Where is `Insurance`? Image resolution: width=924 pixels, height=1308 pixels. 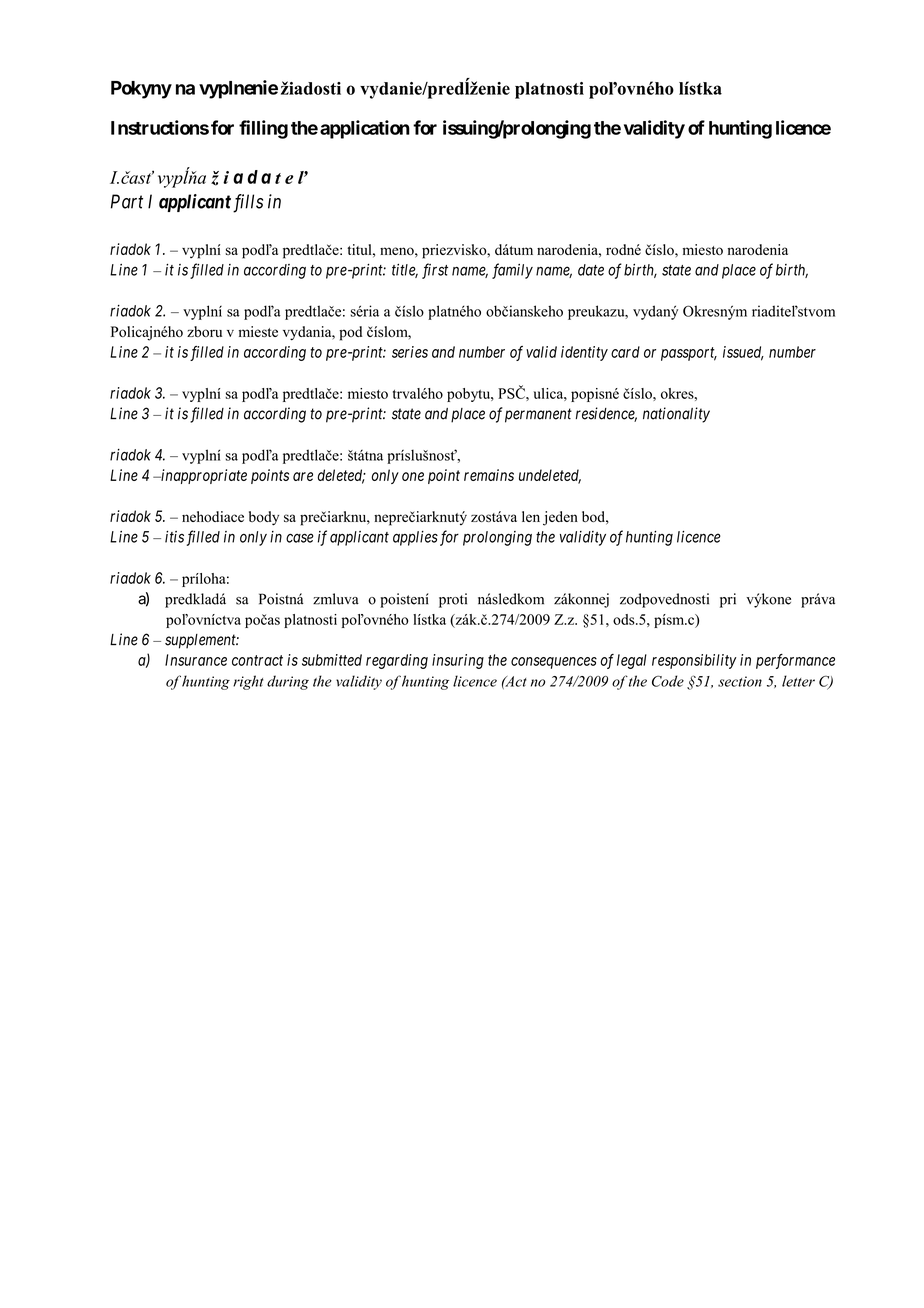 Insurance is located at coordinates (196, 660).
